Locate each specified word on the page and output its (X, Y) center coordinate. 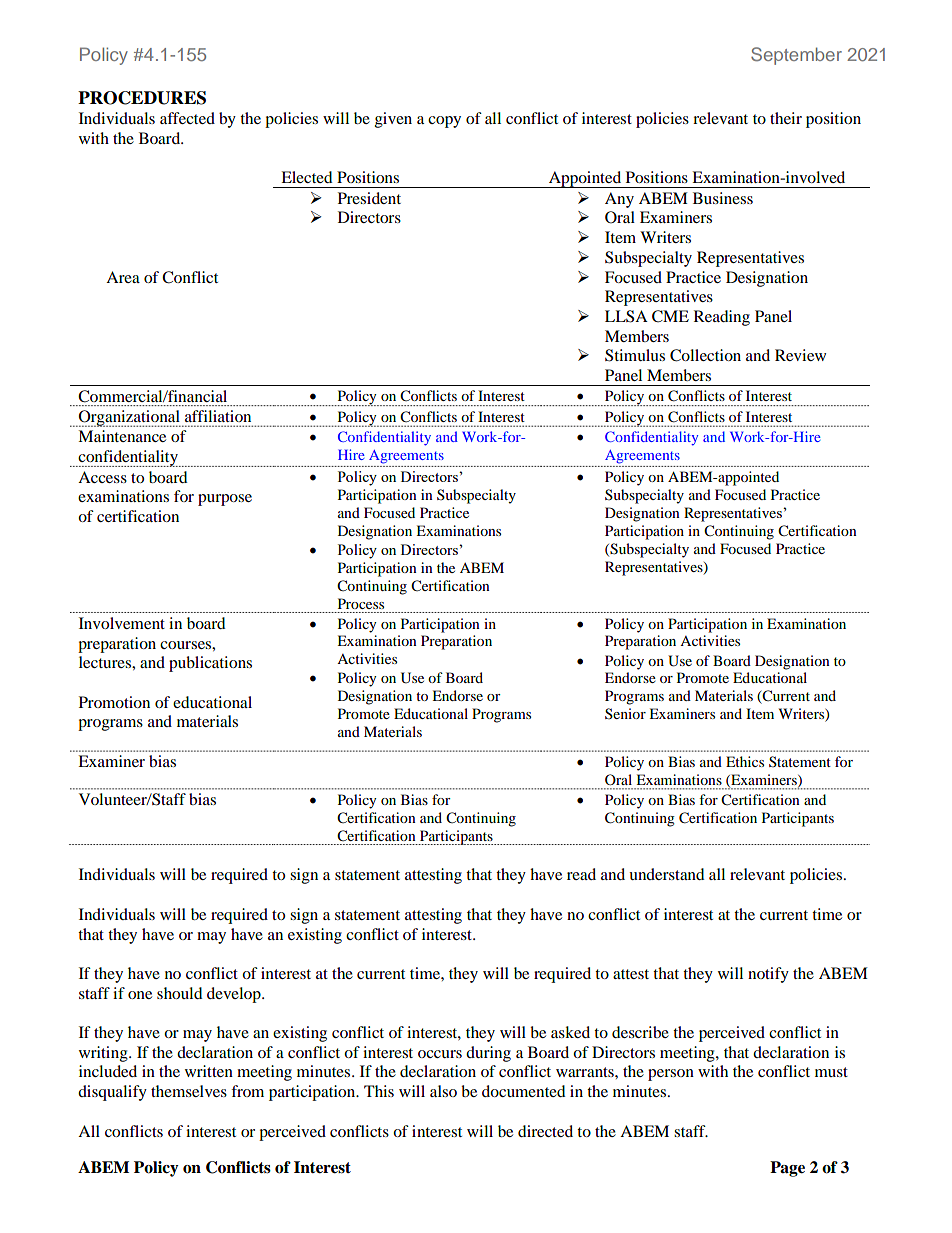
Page (787, 1169)
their (786, 118)
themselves (189, 1091)
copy (444, 122)
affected (187, 118)
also (443, 1091)
